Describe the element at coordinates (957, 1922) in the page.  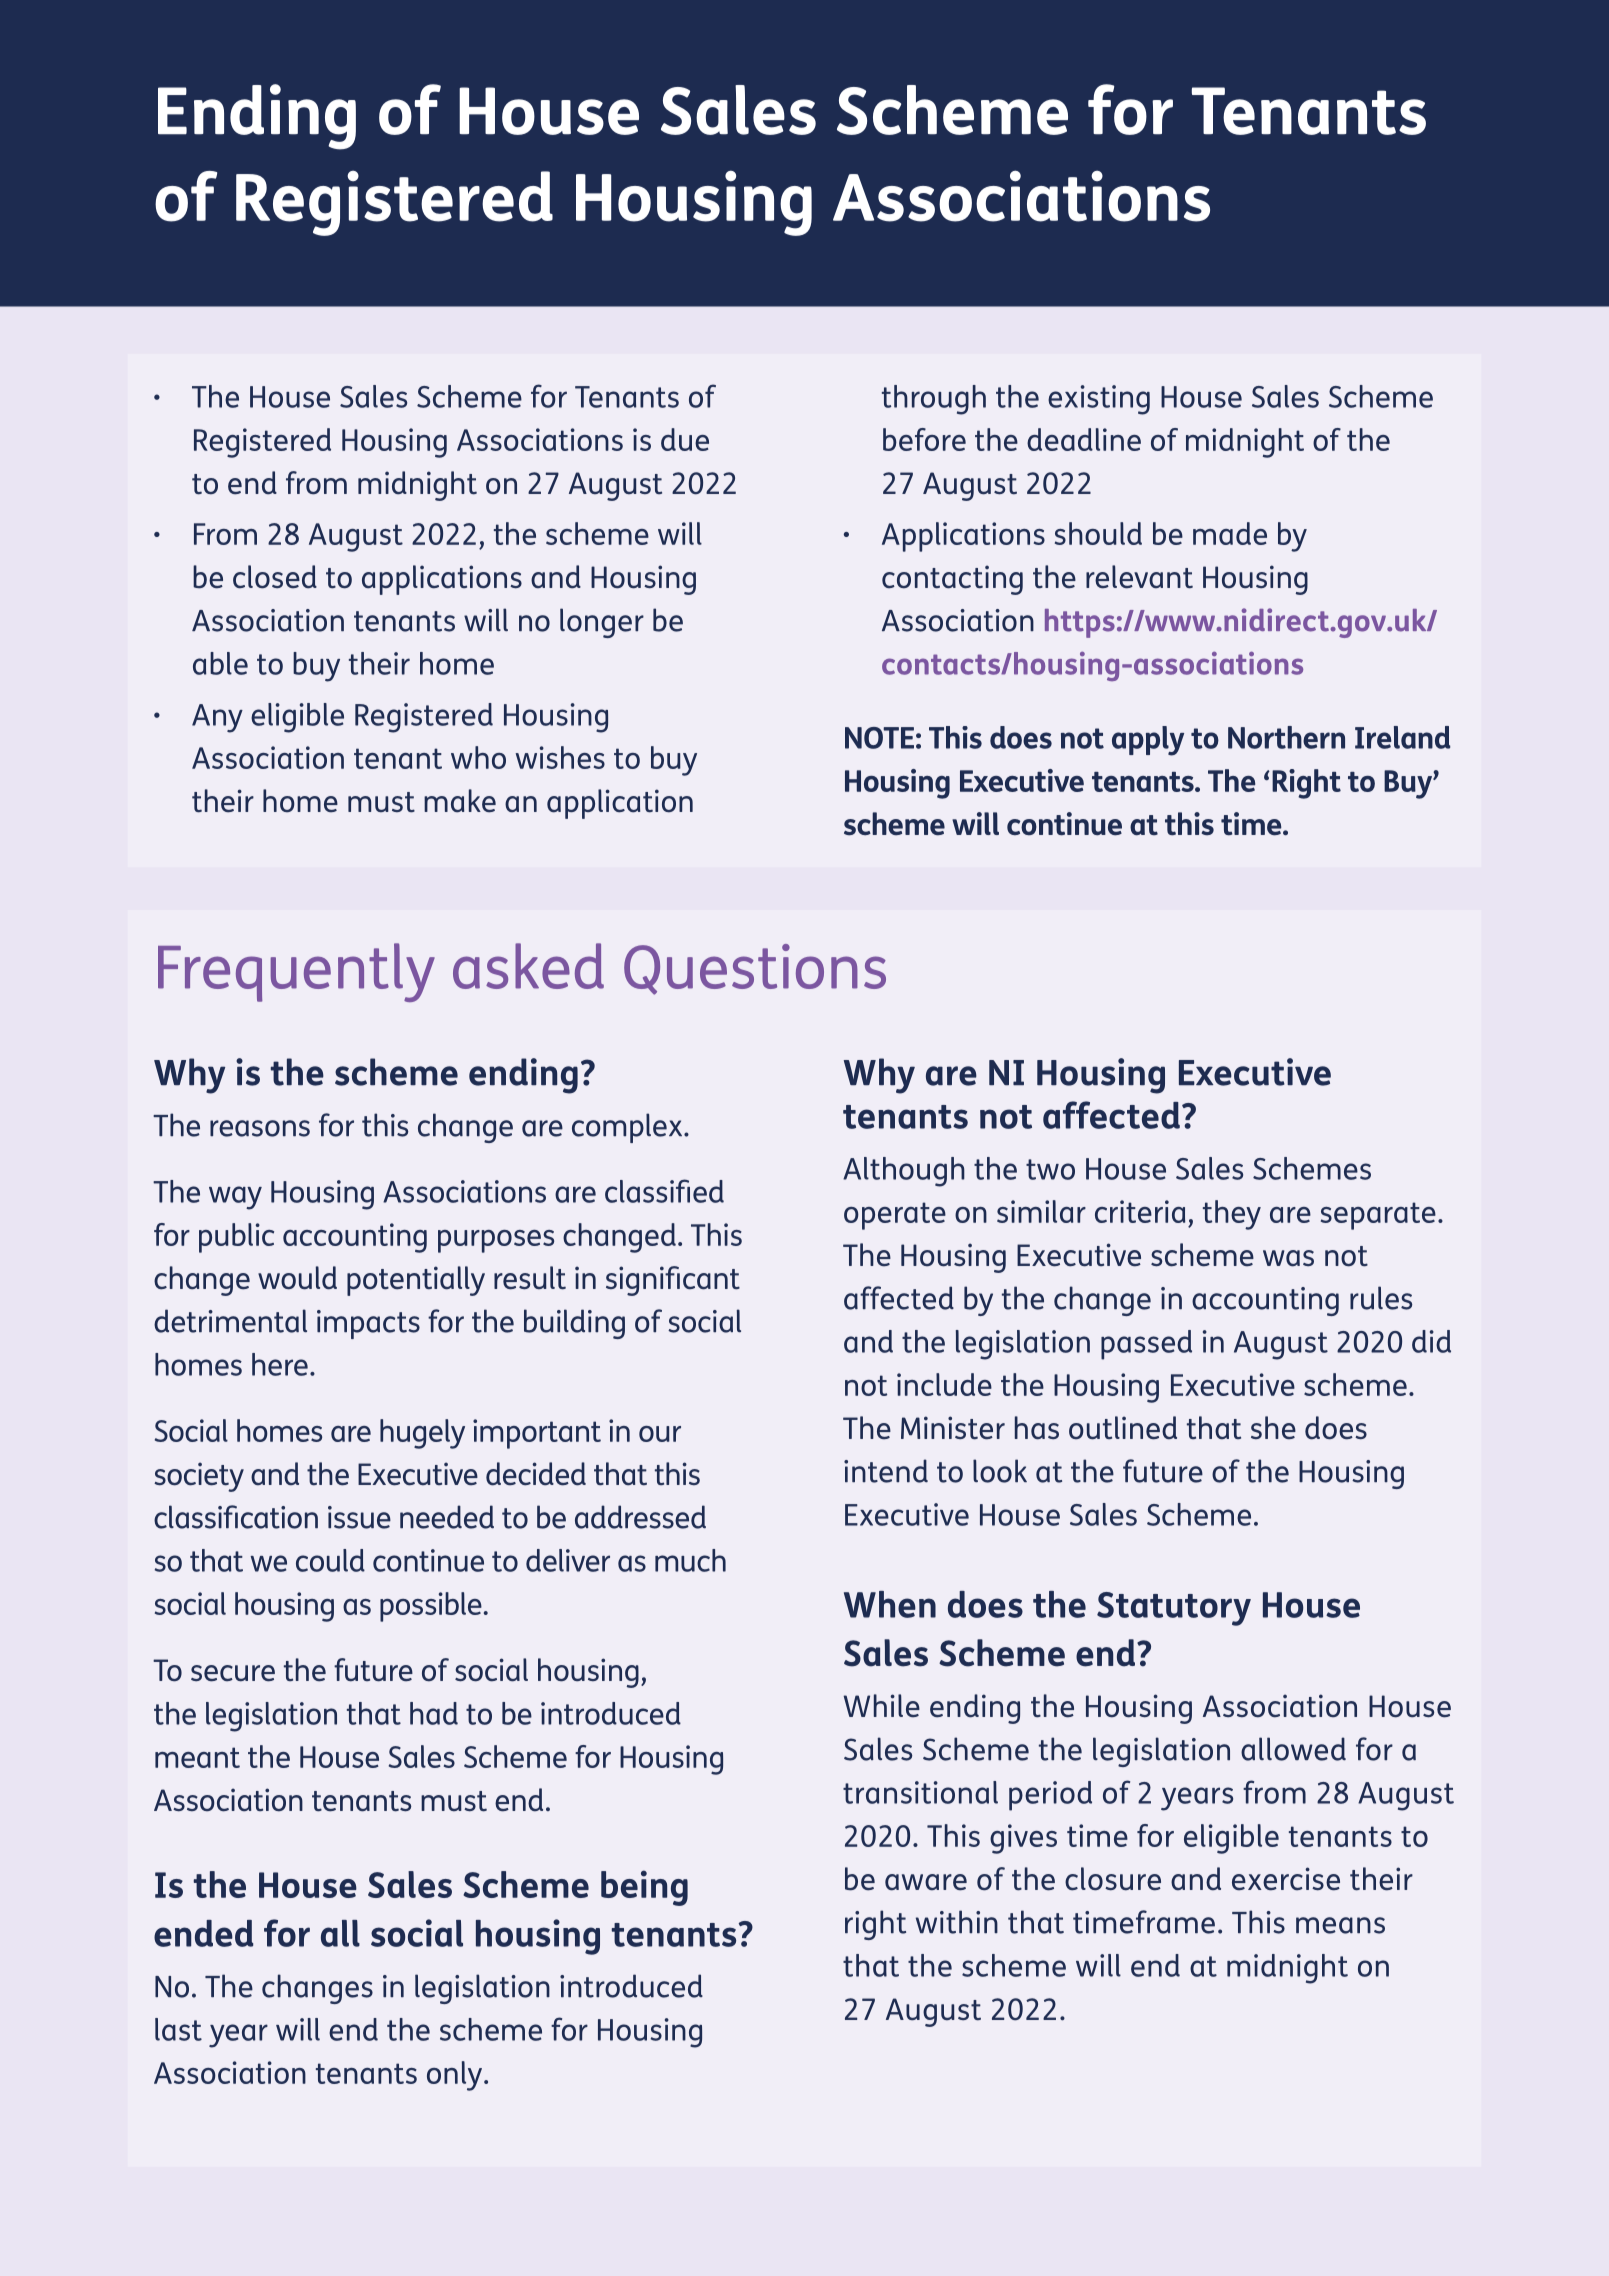
I see `within` at that location.
